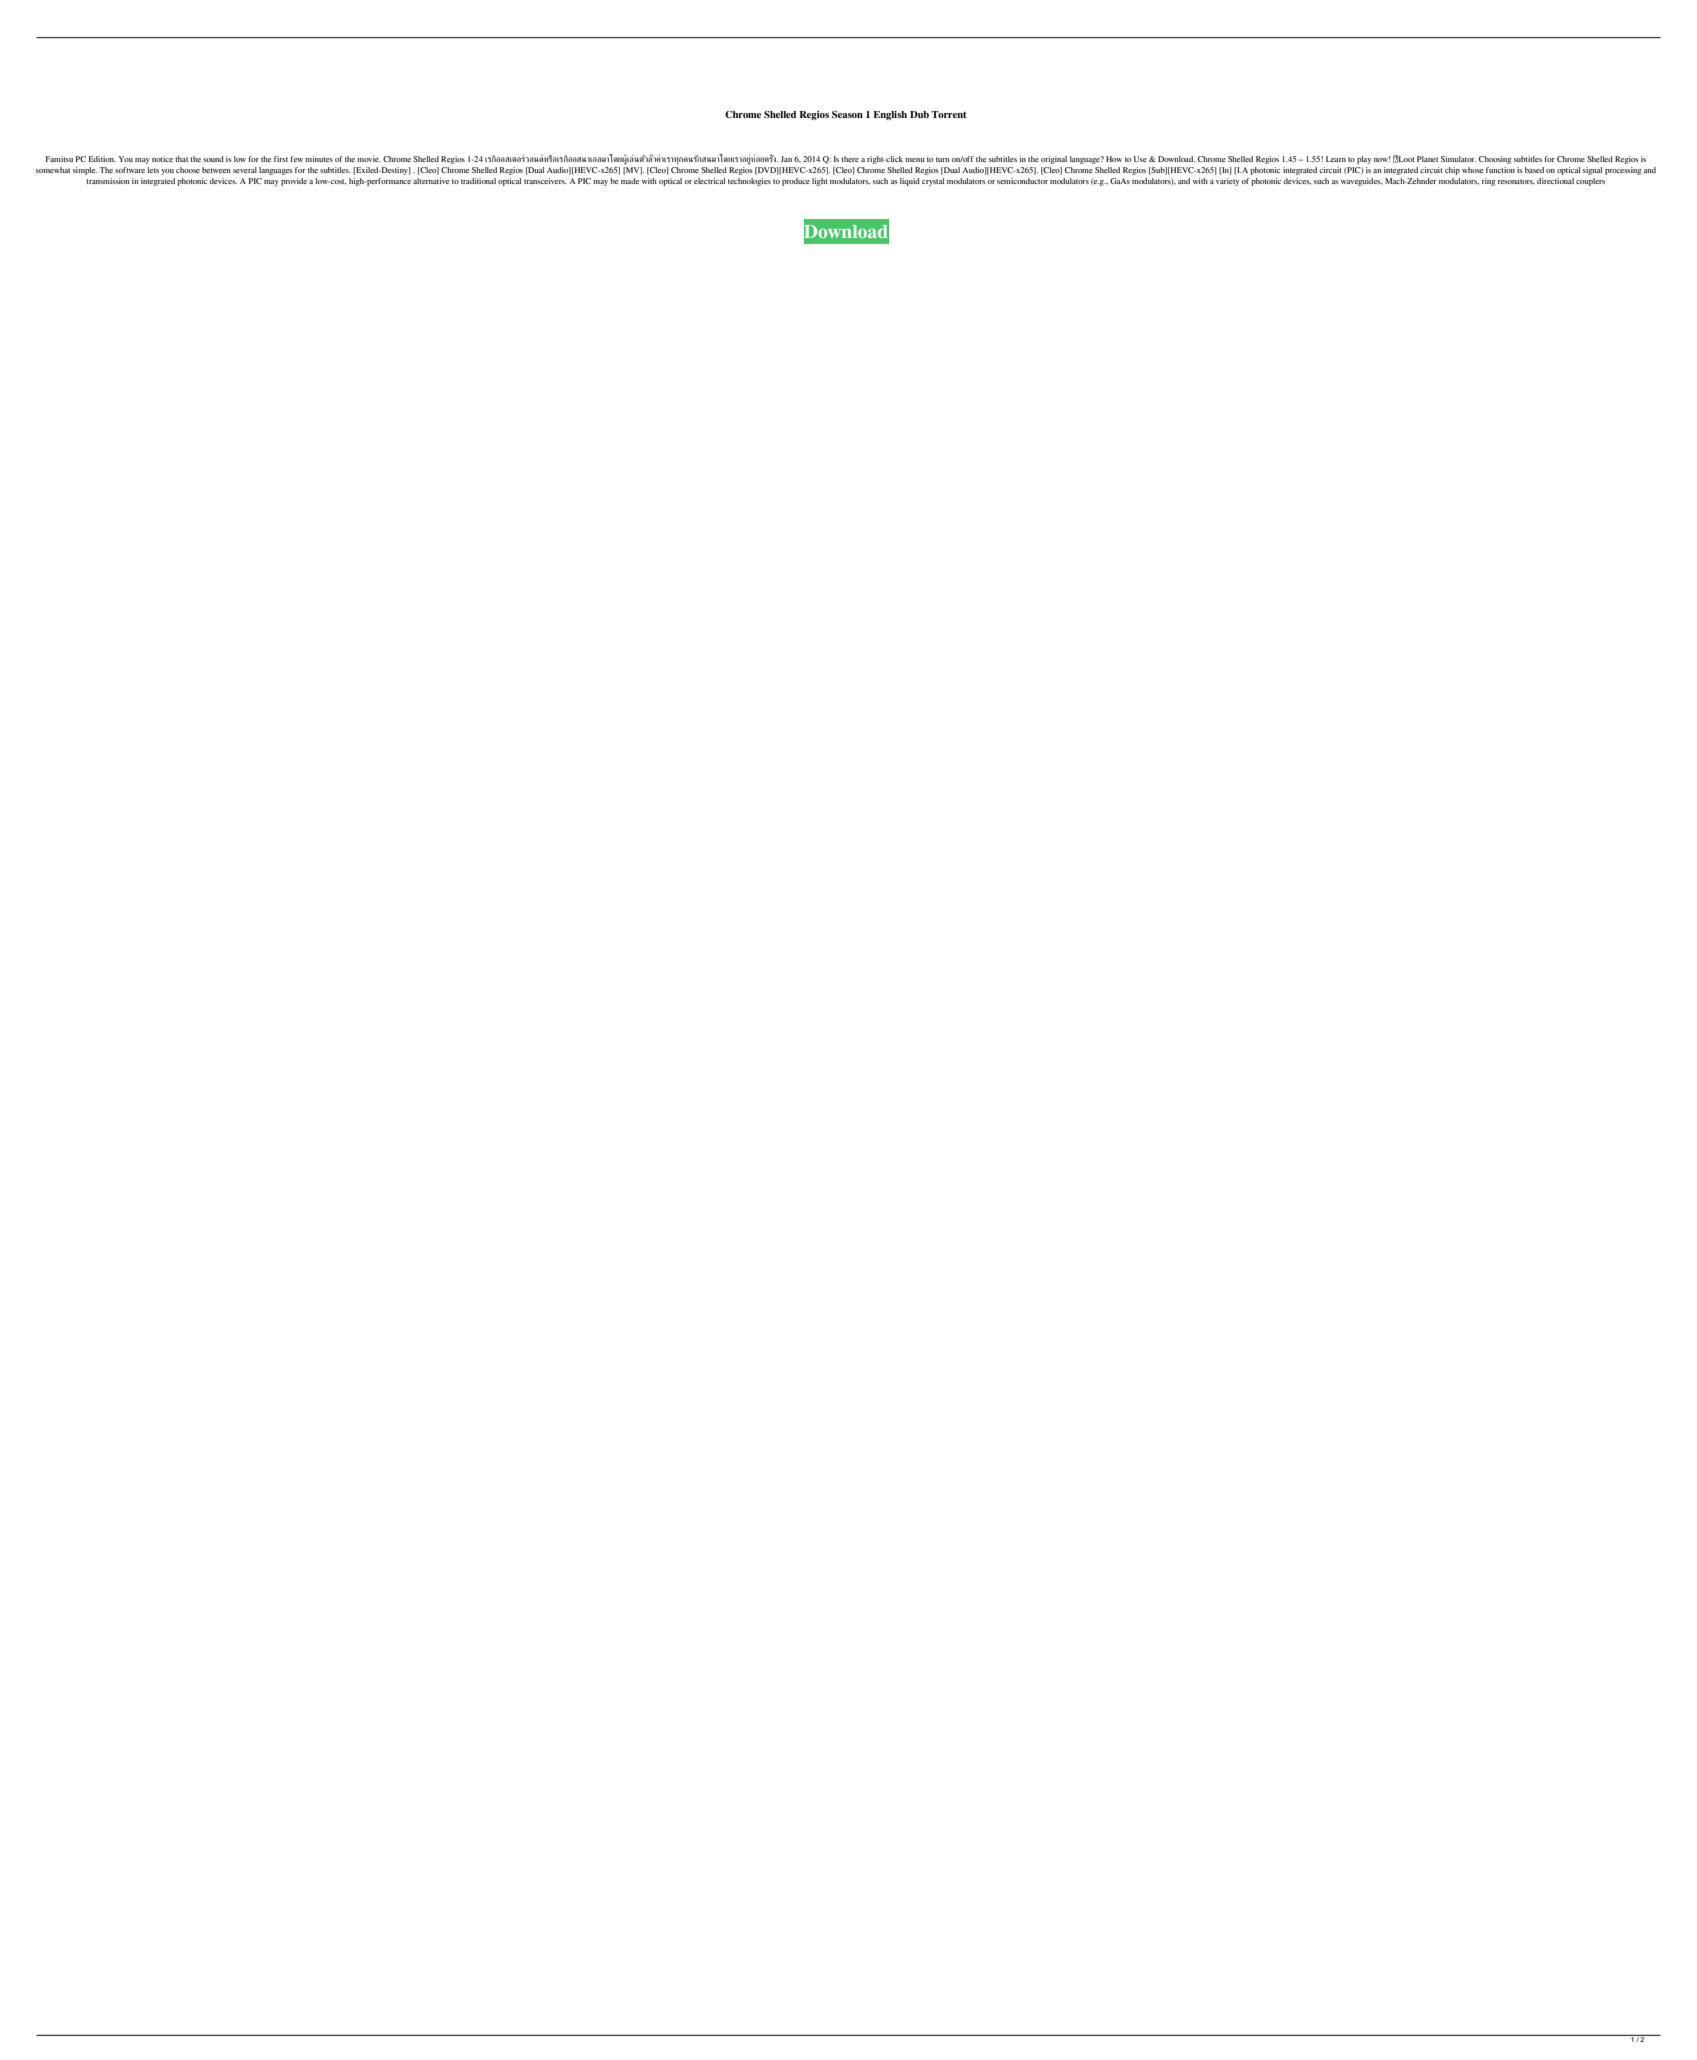  I want to click on Torrent, so click(948, 114).
